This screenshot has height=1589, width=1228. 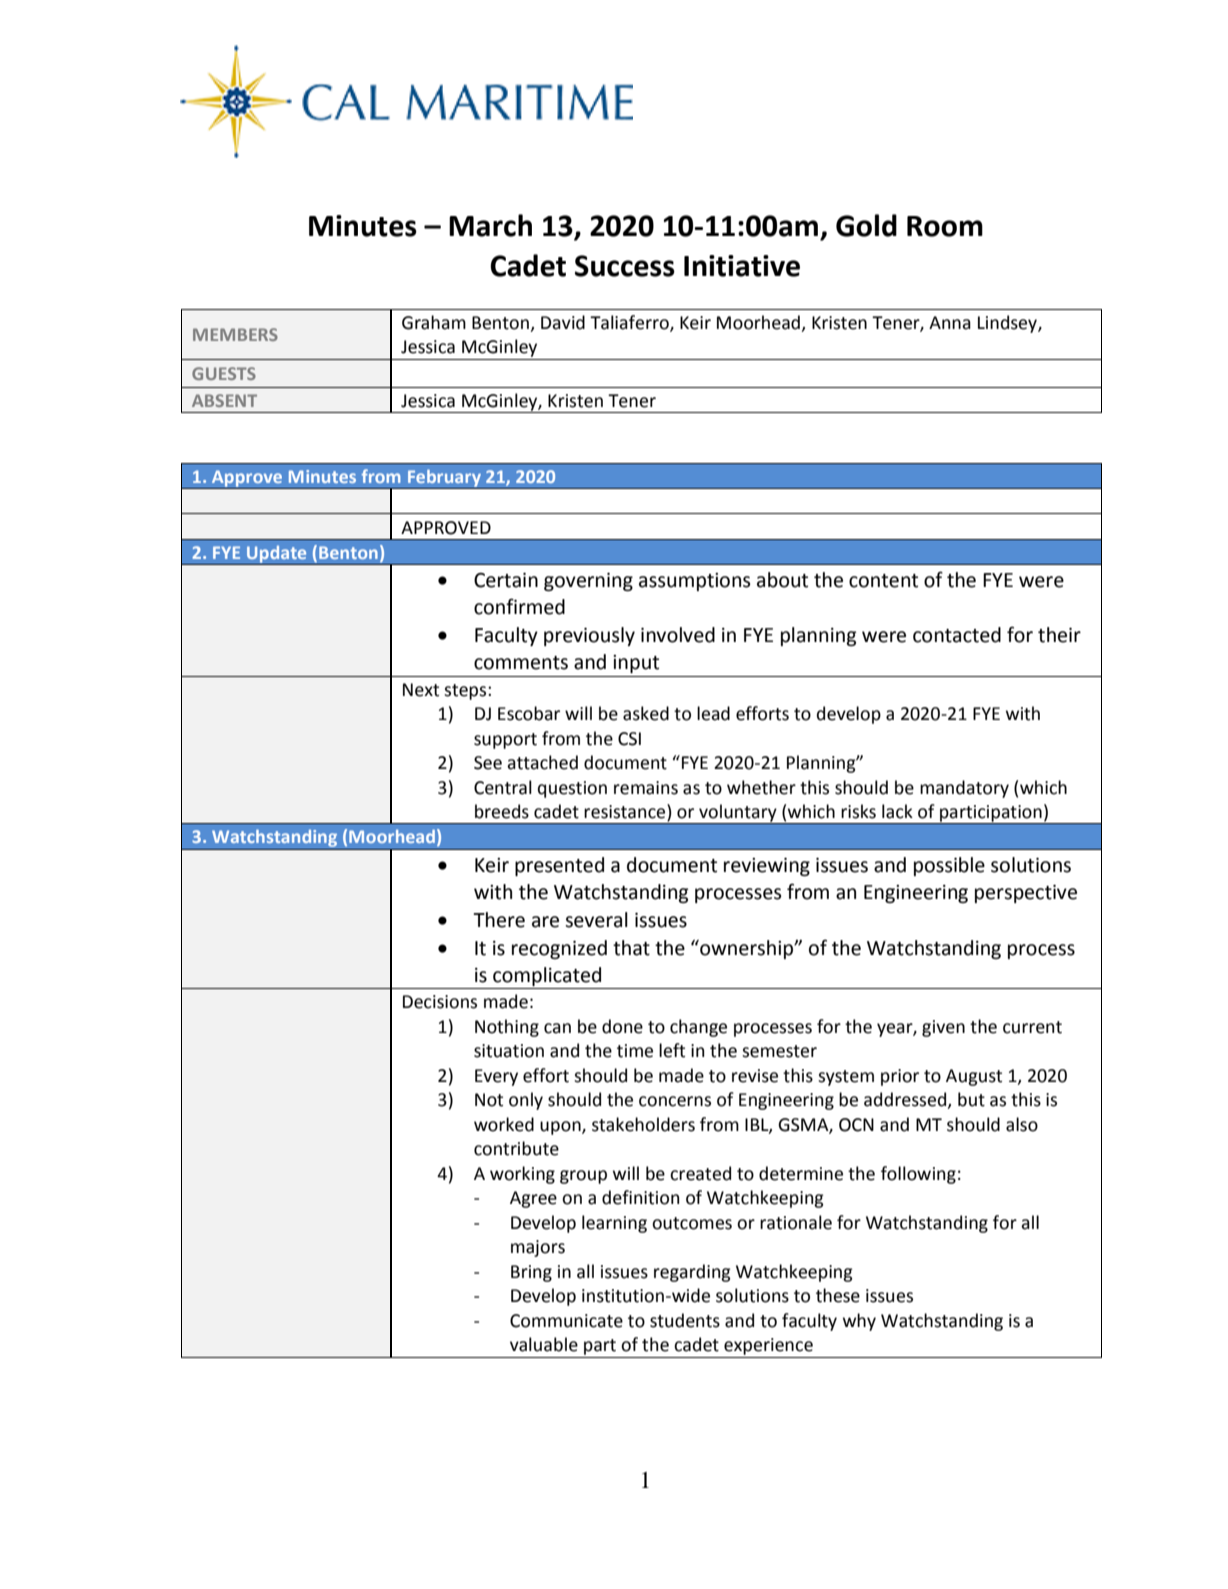 I want to click on Bring, so click(x=531, y=1273).
